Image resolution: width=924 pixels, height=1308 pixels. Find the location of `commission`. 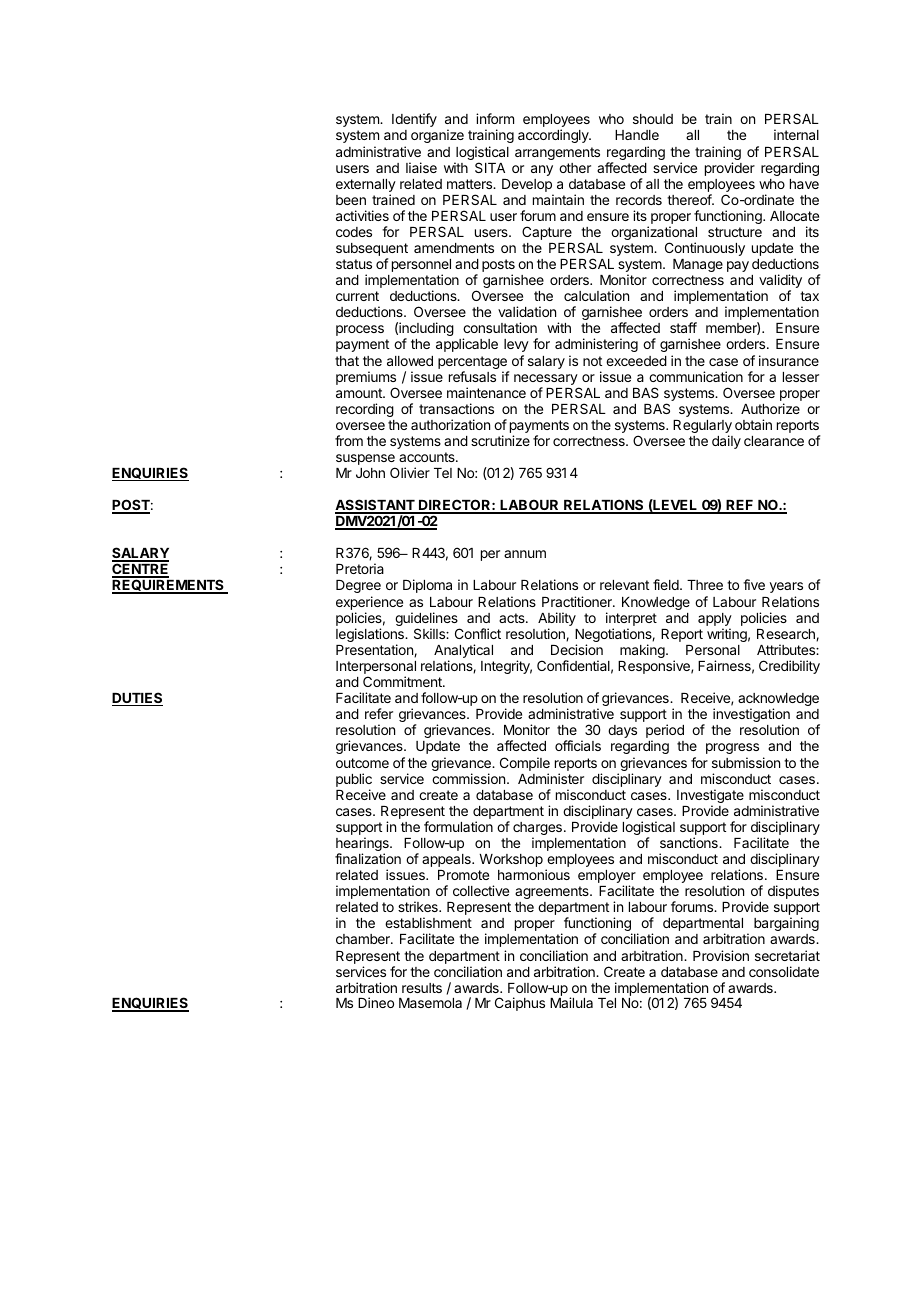

commission is located at coordinates (468, 778).
